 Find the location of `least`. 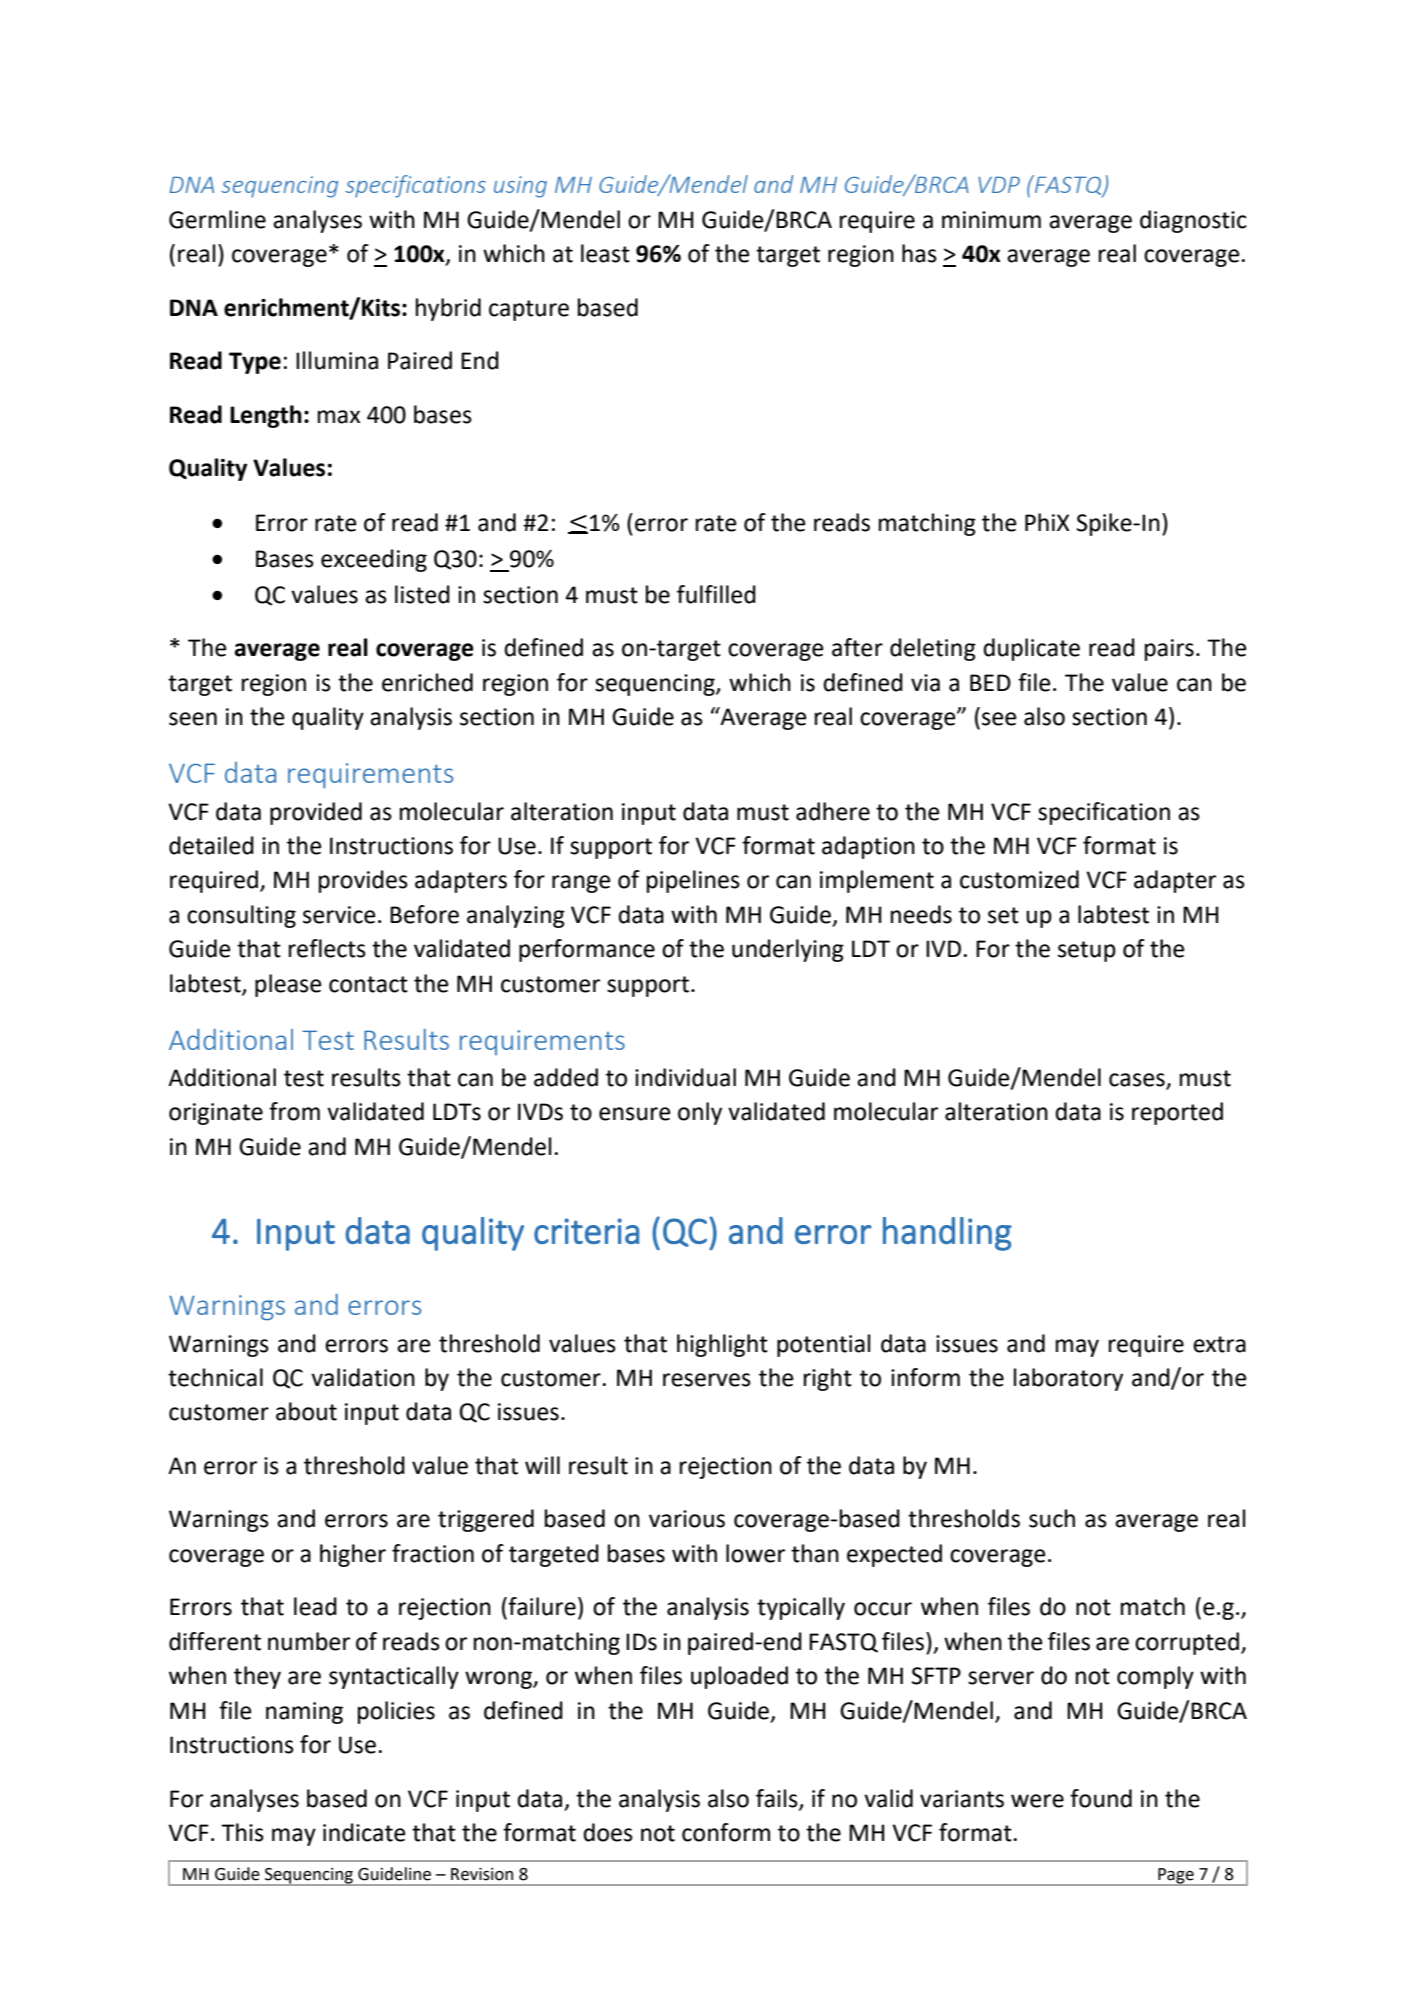

least is located at coordinates (605, 253).
